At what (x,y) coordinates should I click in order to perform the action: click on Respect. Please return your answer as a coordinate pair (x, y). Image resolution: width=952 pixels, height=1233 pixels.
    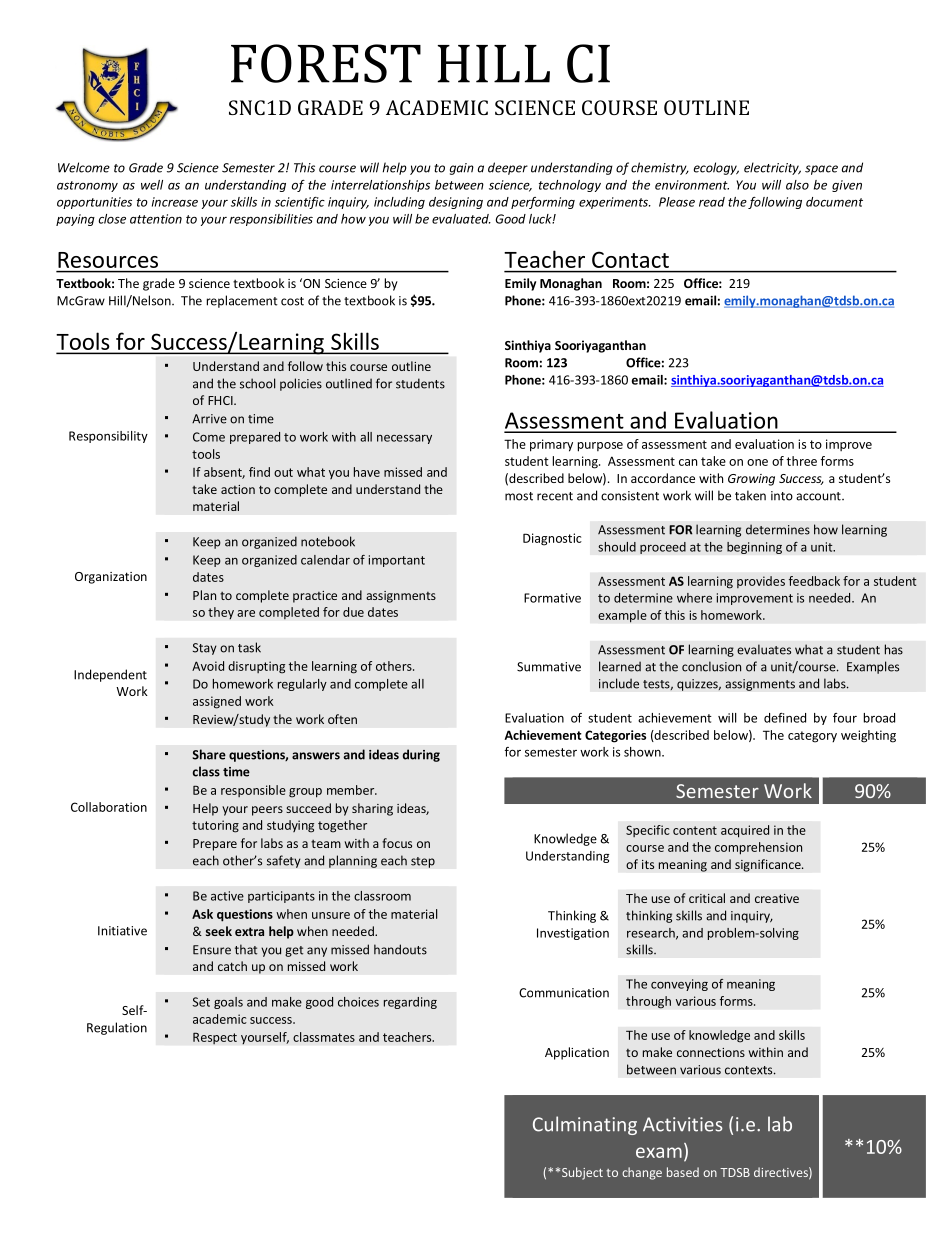
    Looking at the image, I should click on (215, 1038).
